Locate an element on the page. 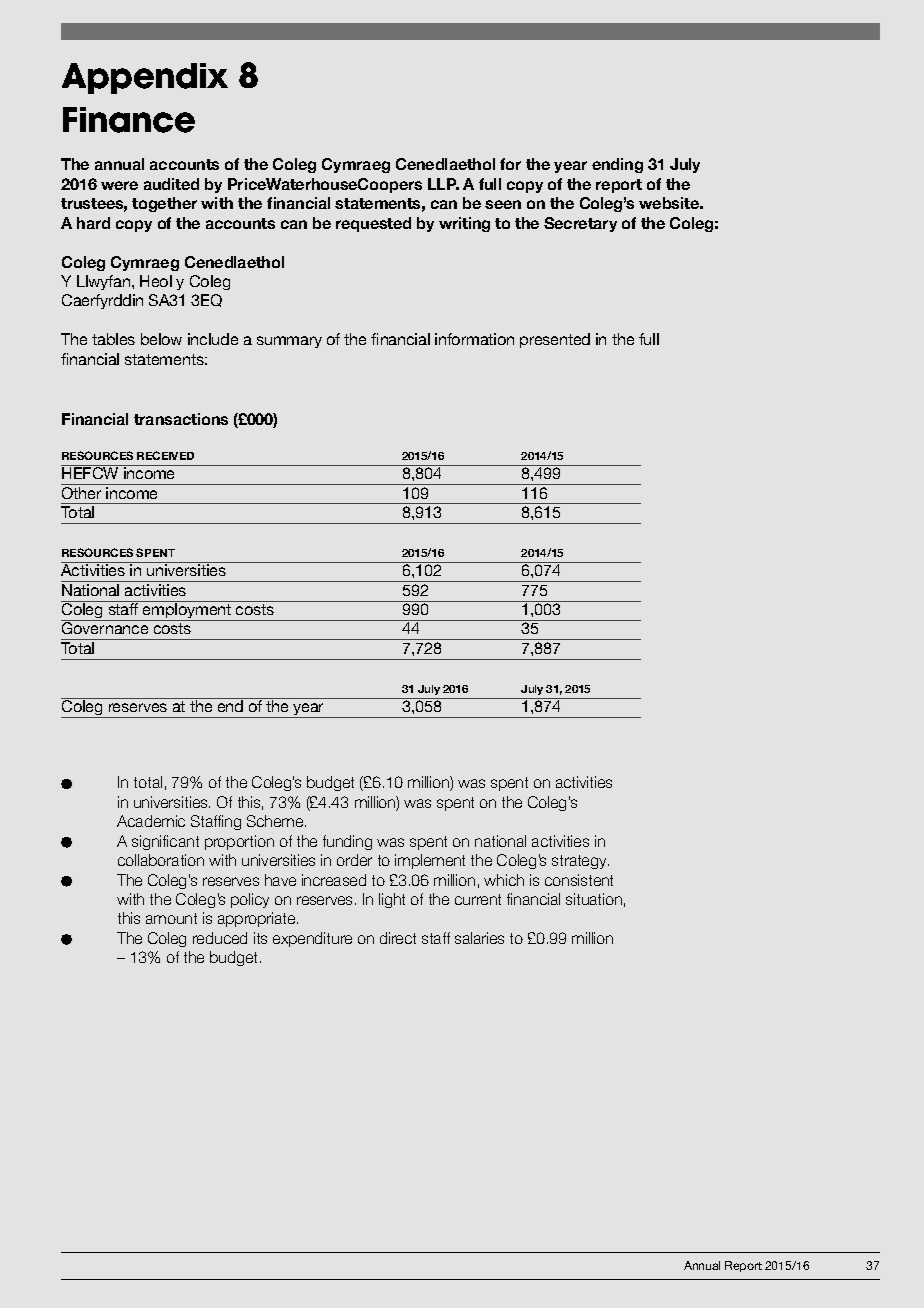  transactions is located at coordinates (181, 419).
